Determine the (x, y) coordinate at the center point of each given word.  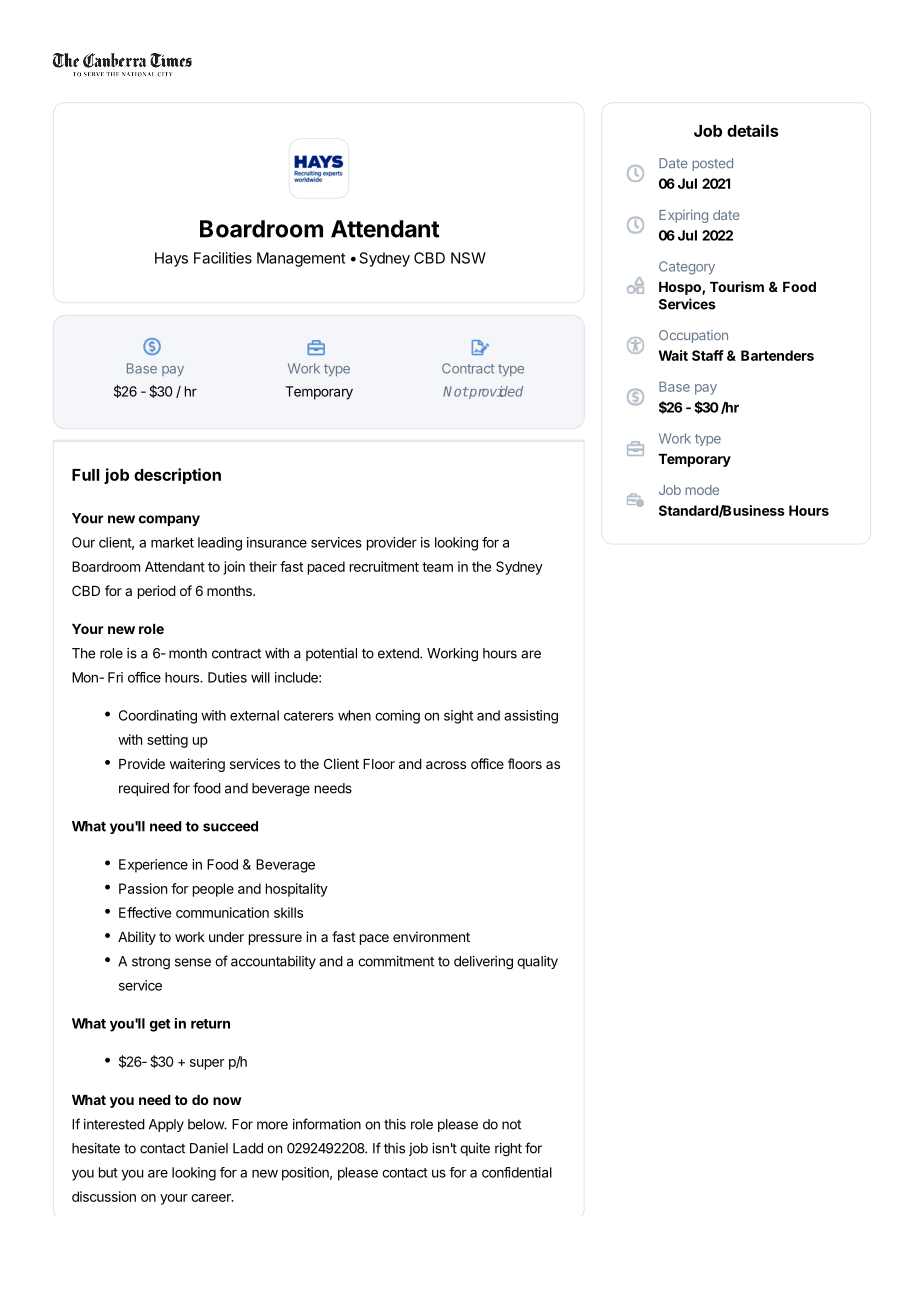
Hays (171, 259)
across (446, 765)
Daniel (209, 1148)
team (437, 567)
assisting (531, 717)
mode (702, 490)
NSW (468, 258)
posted (712, 164)
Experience (153, 866)
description (177, 476)
